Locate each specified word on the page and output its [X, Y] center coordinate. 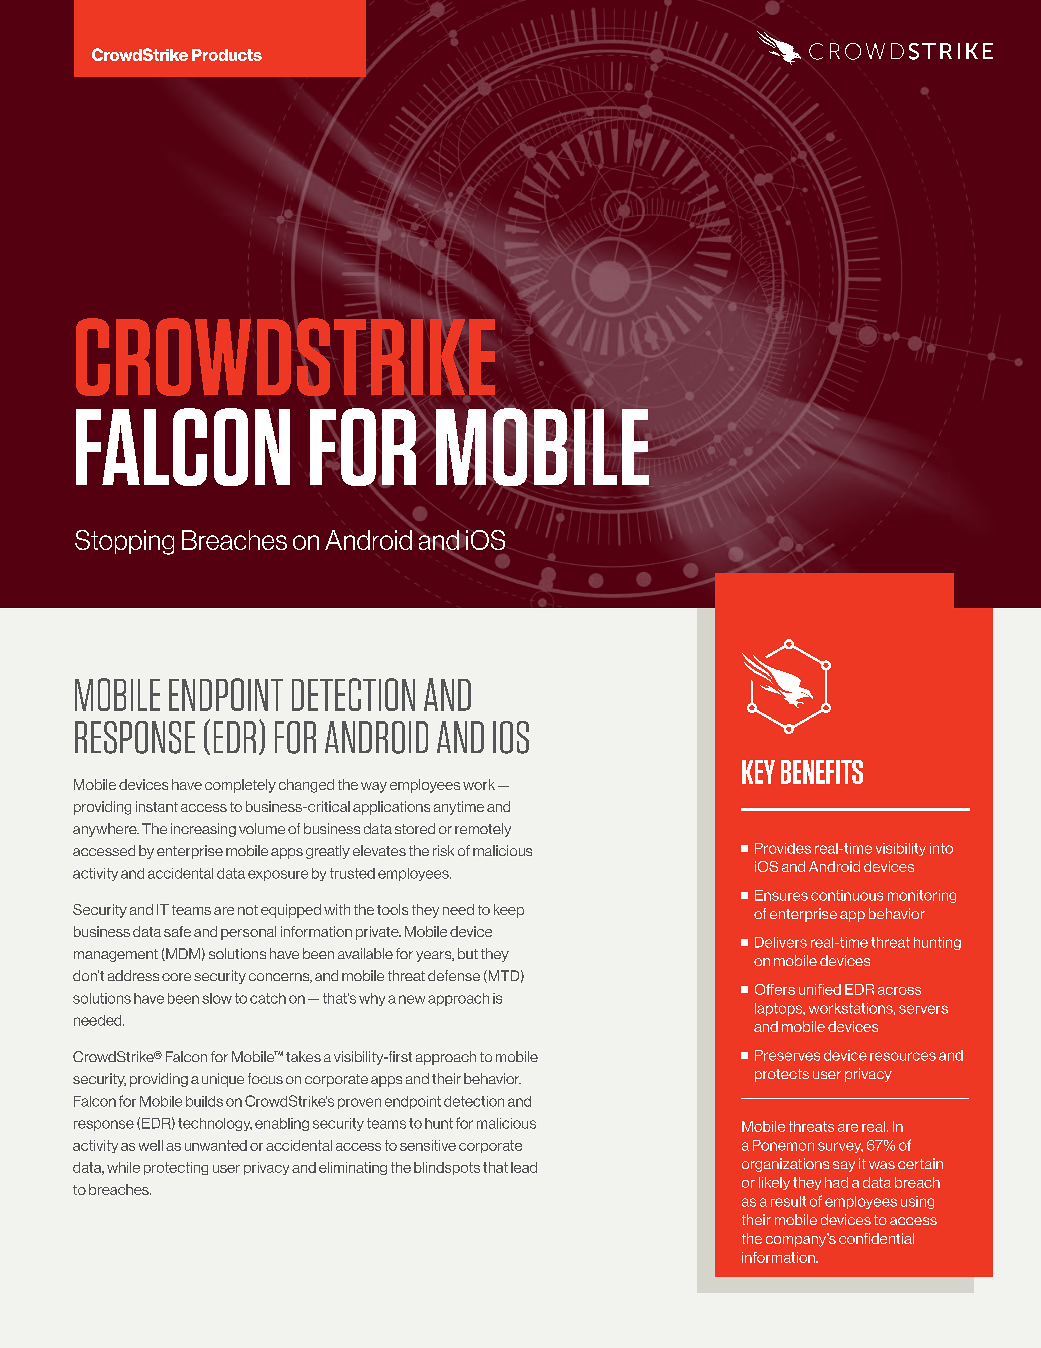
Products [227, 55]
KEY [758, 772]
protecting [176, 1168]
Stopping [124, 542]
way [374, 787]
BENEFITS [822, 772]
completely [240, 786]
